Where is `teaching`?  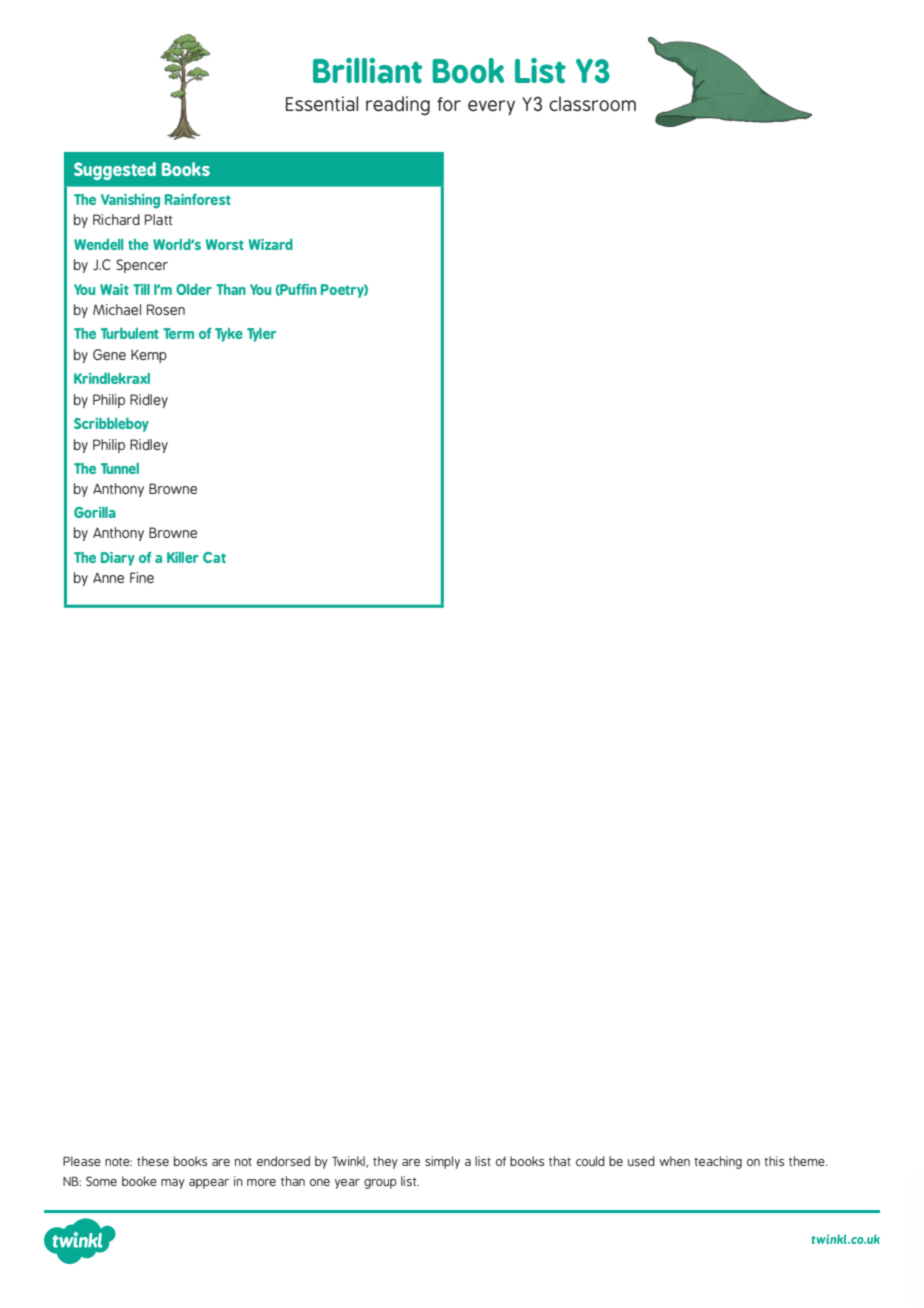 teaching is located at coordinates (718, 1162).
